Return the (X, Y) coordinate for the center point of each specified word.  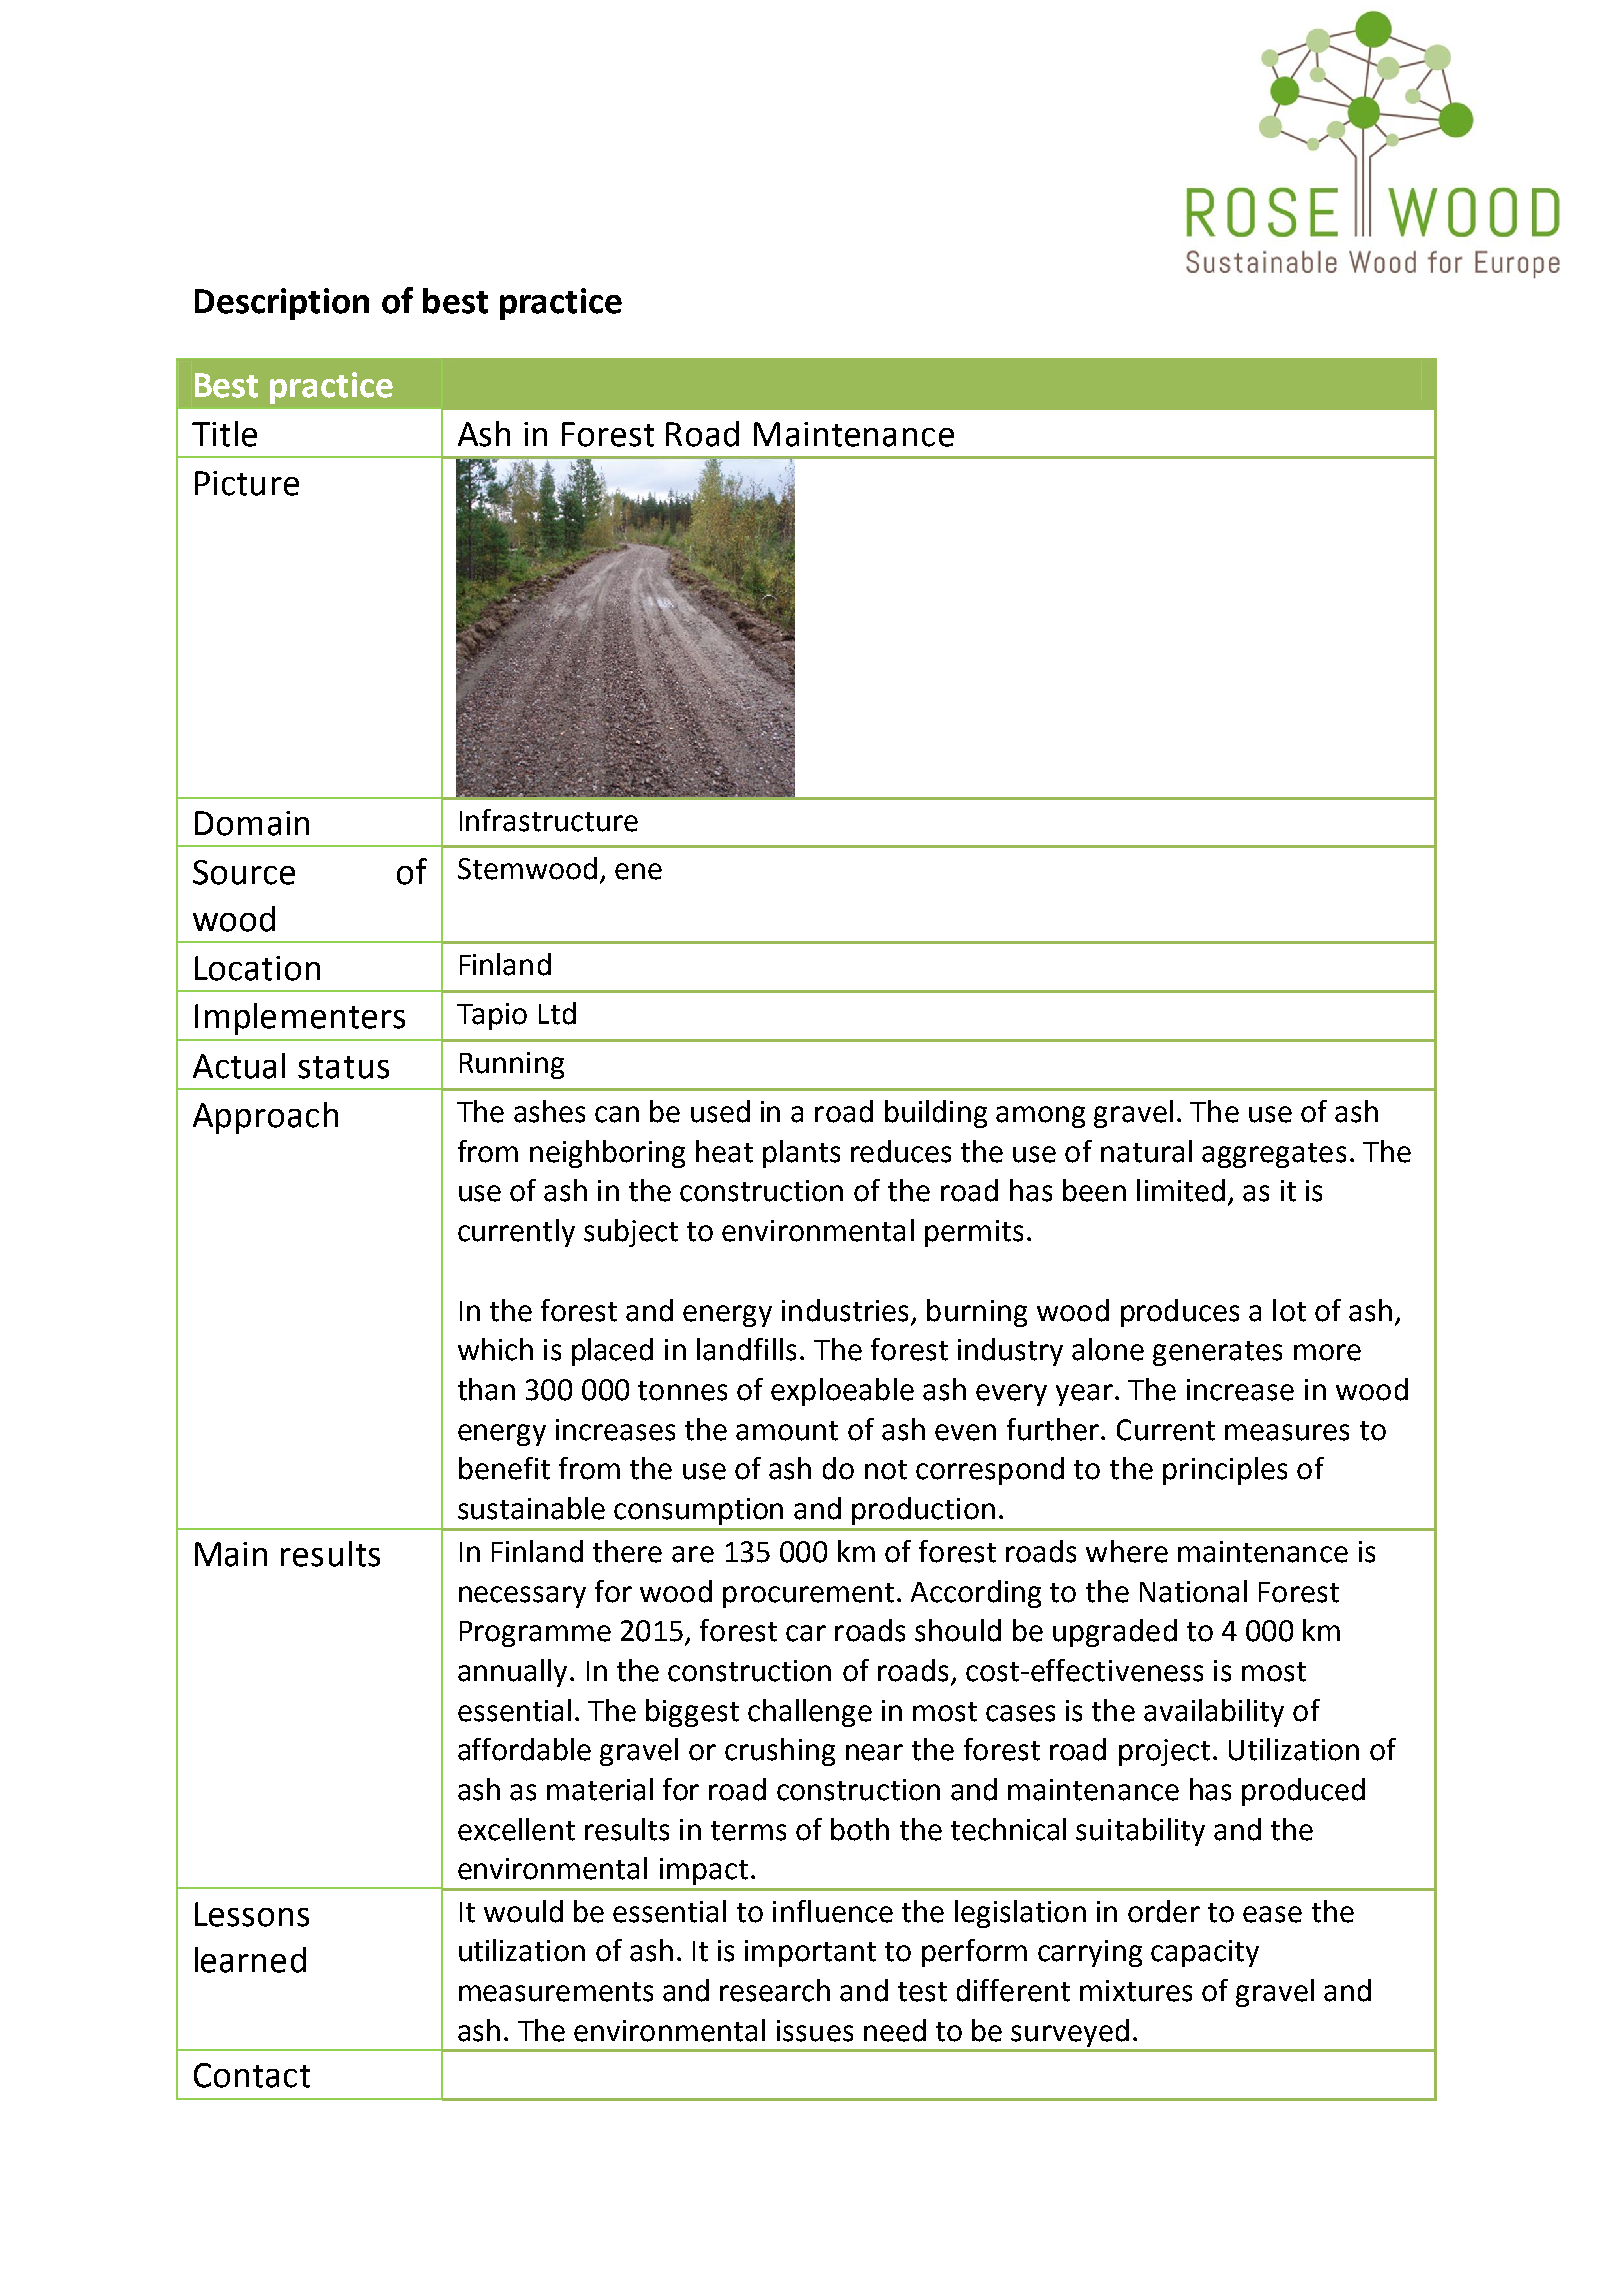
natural (1146, 1151)
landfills (746, 1349)
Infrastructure (549, 820)
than (486, 1389)
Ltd (557, 1013)
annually (512, 1673)
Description (282, 304)
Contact (252, 2075)
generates (1217, 1353)
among (1040, 1117)
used (720, 1111)
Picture (247, 483)
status (343, 1067)
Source (244, 872)
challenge (810, 1713)
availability (1214, 1713)
